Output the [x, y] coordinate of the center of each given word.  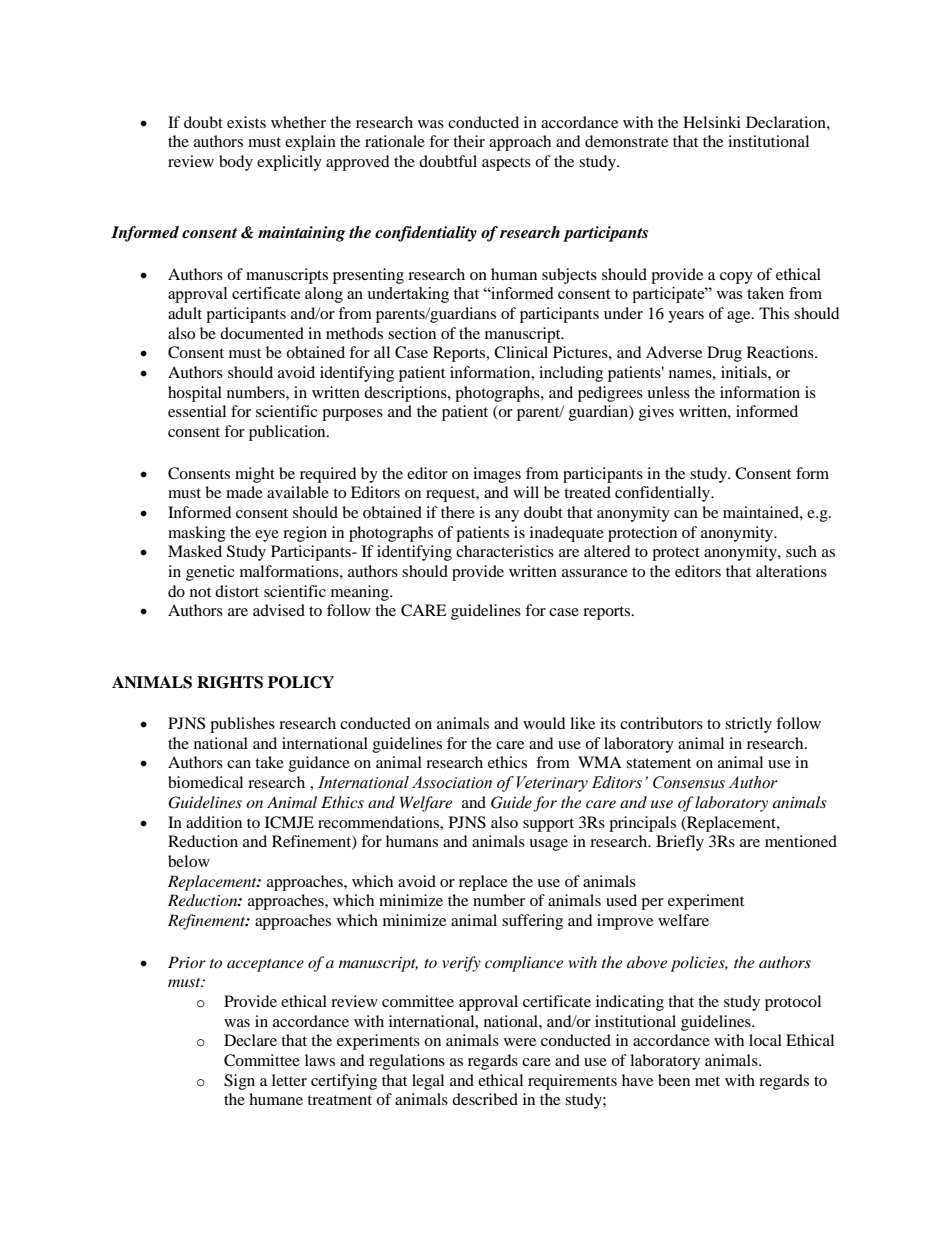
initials [745, 372]
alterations [791, 571]
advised [279, 610]
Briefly [680, 843]
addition [214, 822]
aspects [506, 164]
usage [548, 845]
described [485, 1099]
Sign [239, 1082]
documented [262, 333]
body [236, 163]
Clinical [521, 352]
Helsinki [712, 122]
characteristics [505, 551]
